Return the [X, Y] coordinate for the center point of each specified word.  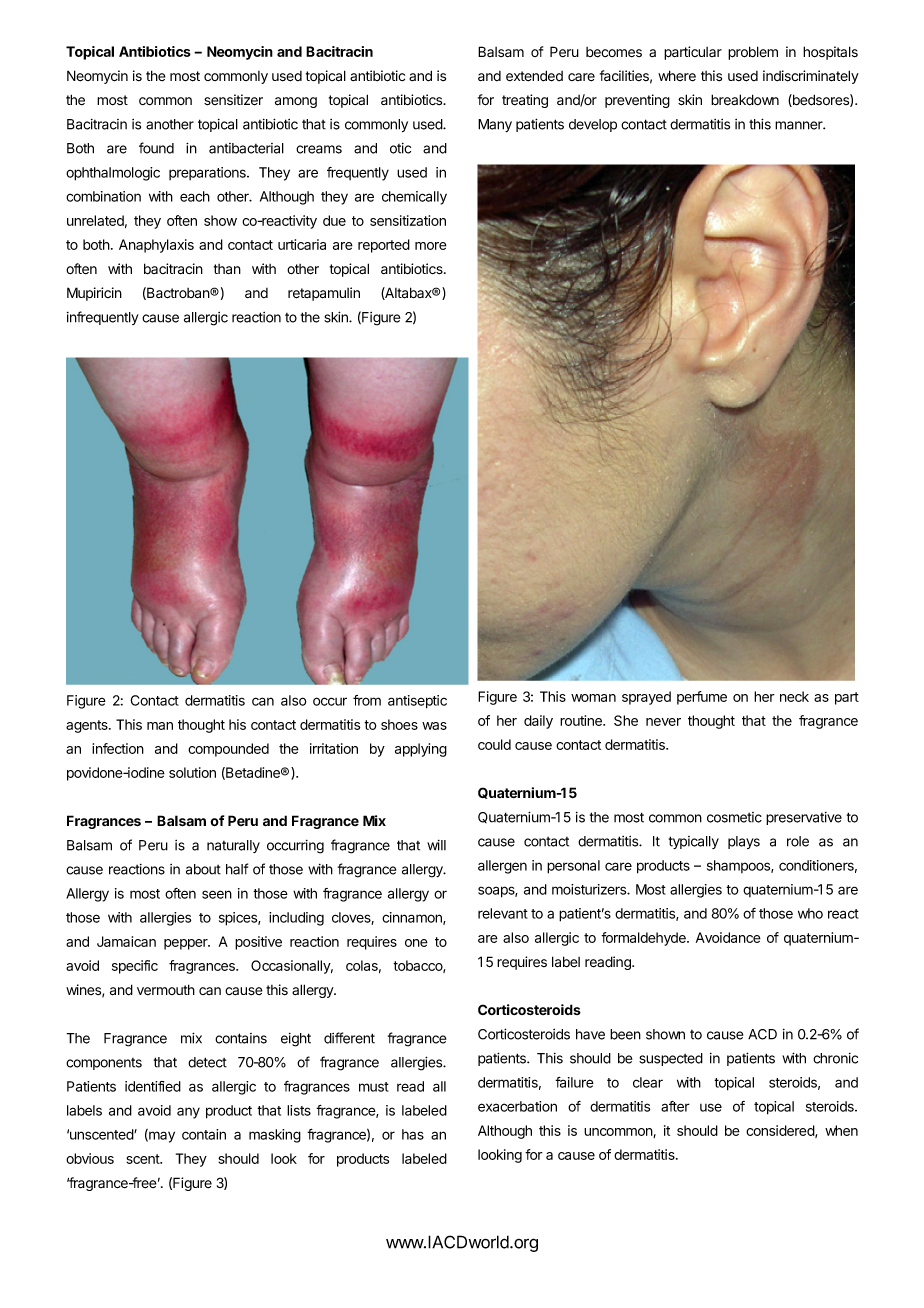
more [431, 246]
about [203, 869]
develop [593, 125]
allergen [502, 867]
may [161, 1137]
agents [88, 726]
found [156, 148]
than [227, 269]
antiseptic [417, 702]
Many [495, 125]
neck [794, 696]
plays [744, 842]
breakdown [745, 100]
